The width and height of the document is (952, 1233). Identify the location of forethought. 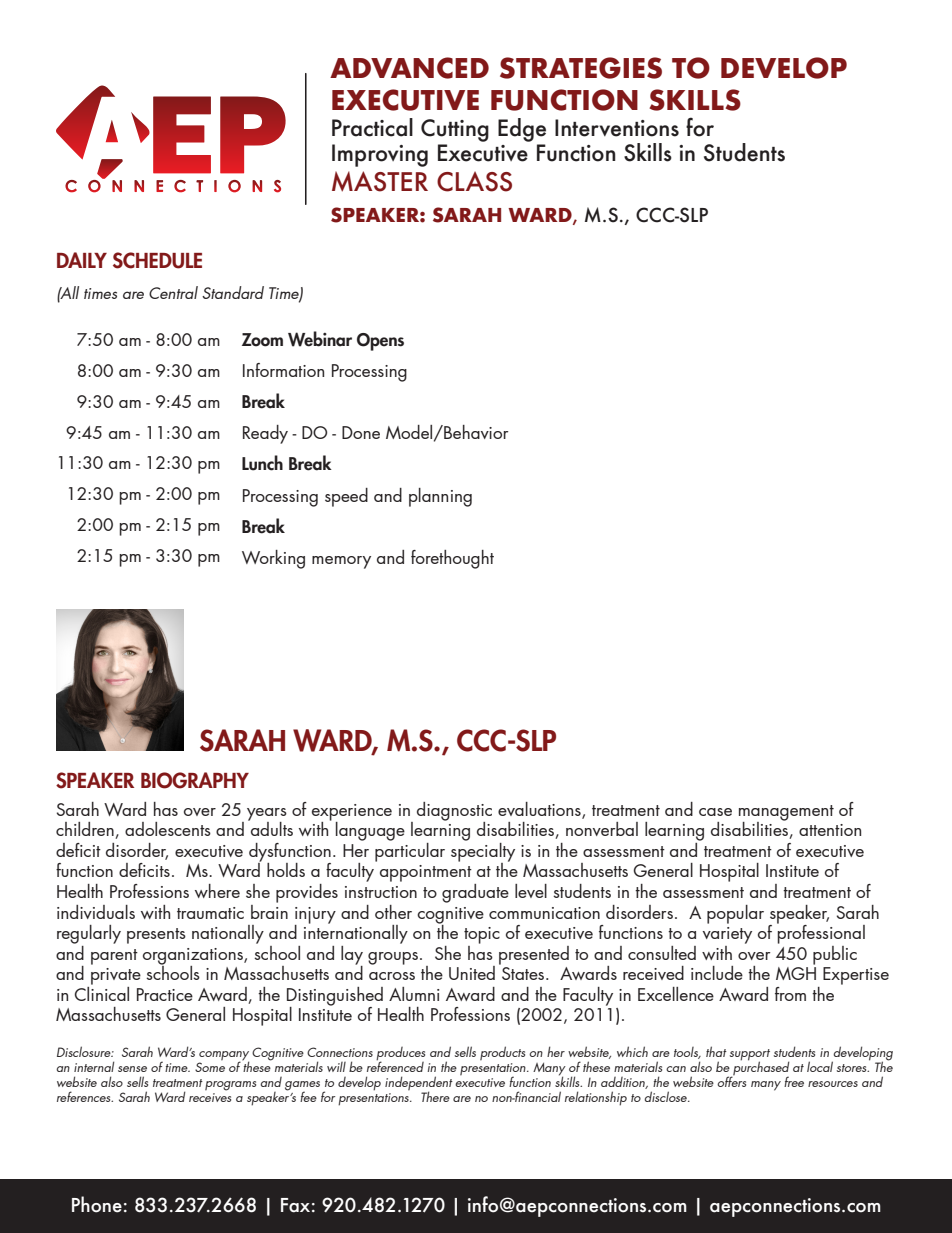
(452, 559).
